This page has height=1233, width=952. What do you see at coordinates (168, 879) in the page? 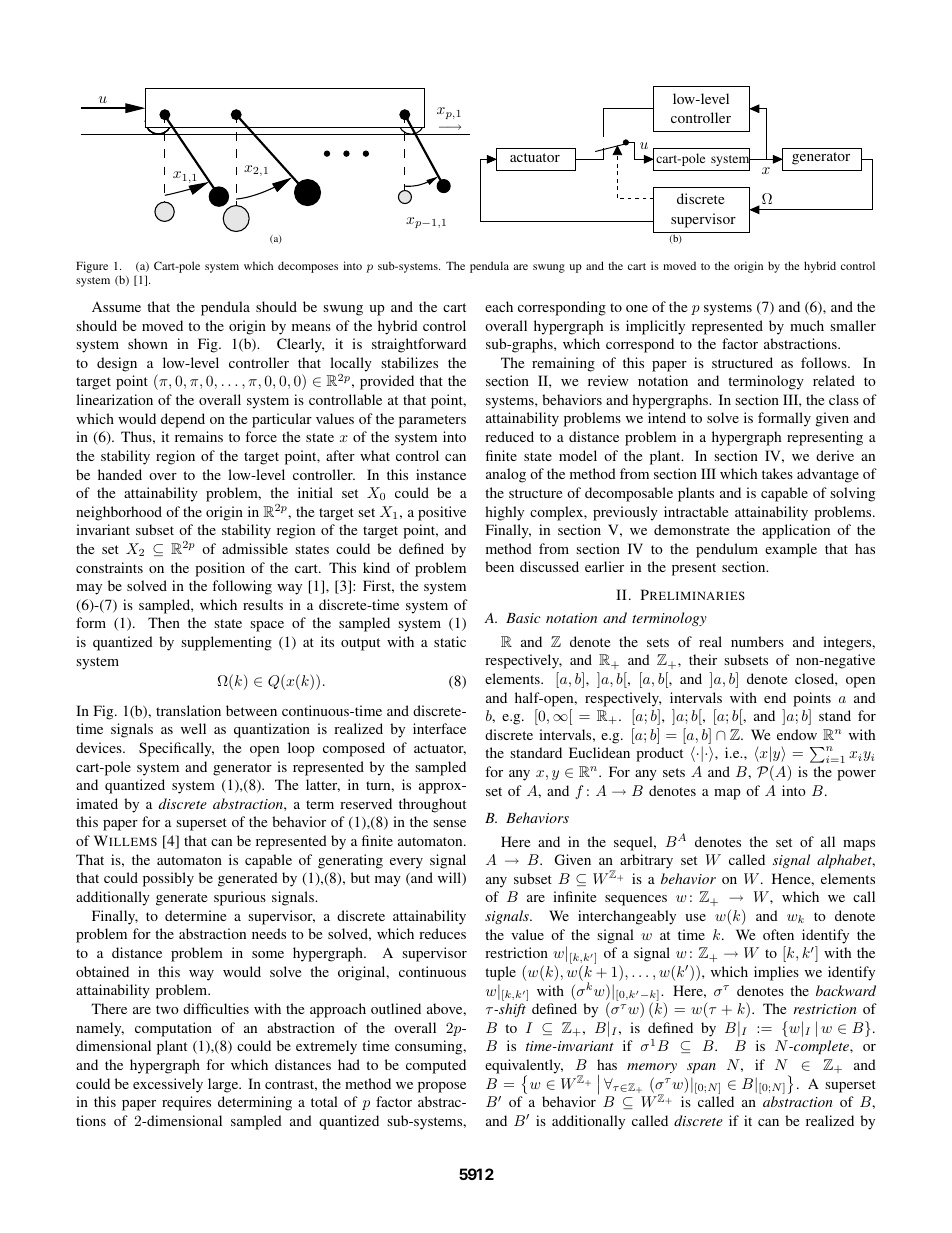
I see `possibly` at bounding box center [168, 879].
